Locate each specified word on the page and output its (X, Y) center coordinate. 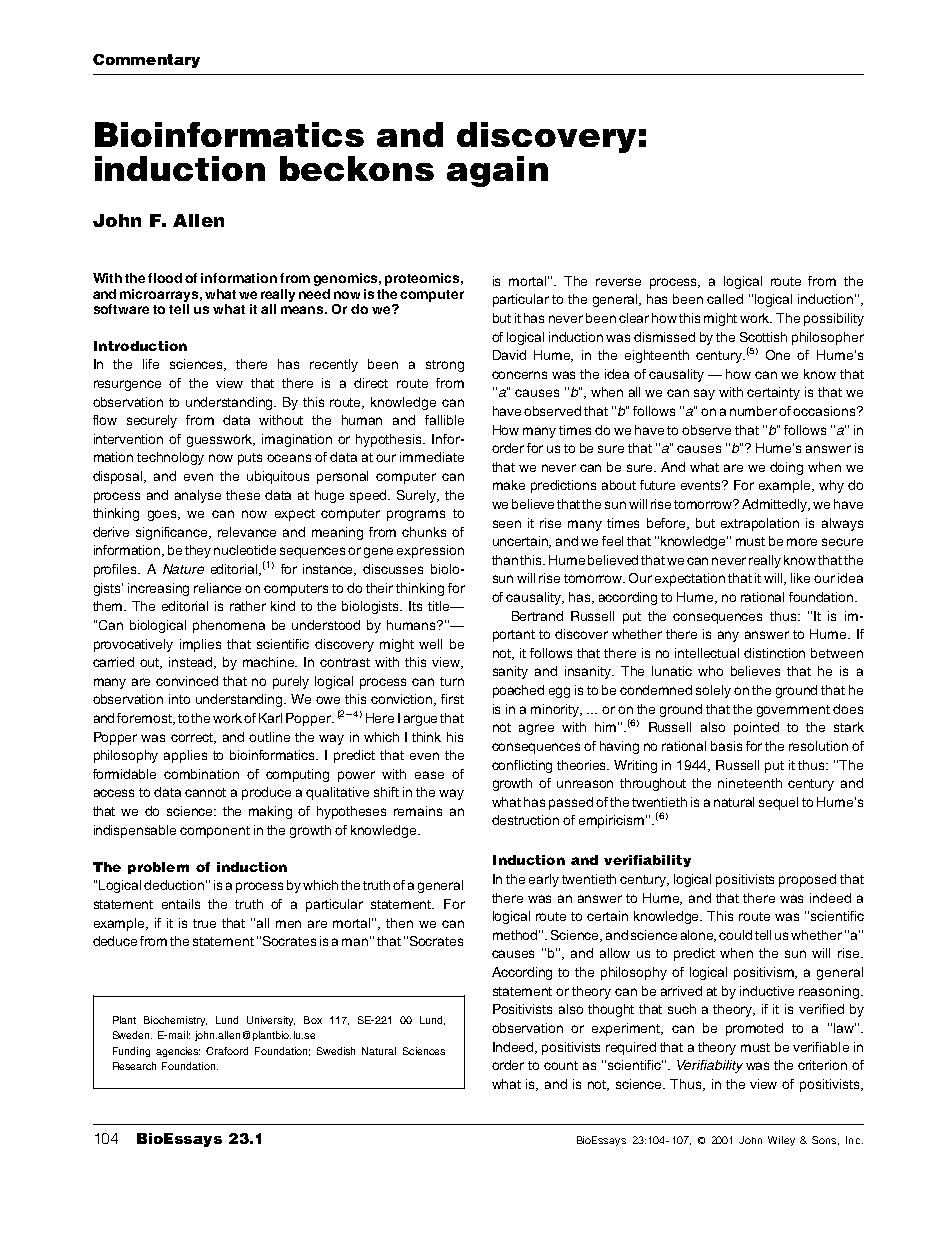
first (452, 699)
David (509, 355)
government (793, 711)
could (735, 935)
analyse (198, 496)
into (179, 699)
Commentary (146, 61)
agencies (178, 1052)
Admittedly (776, 505)
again (497, 171)
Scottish (763, 337)
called (725, 299)
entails (181, 904)
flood (165, 278)
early (544, 880)
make (509, 485)
